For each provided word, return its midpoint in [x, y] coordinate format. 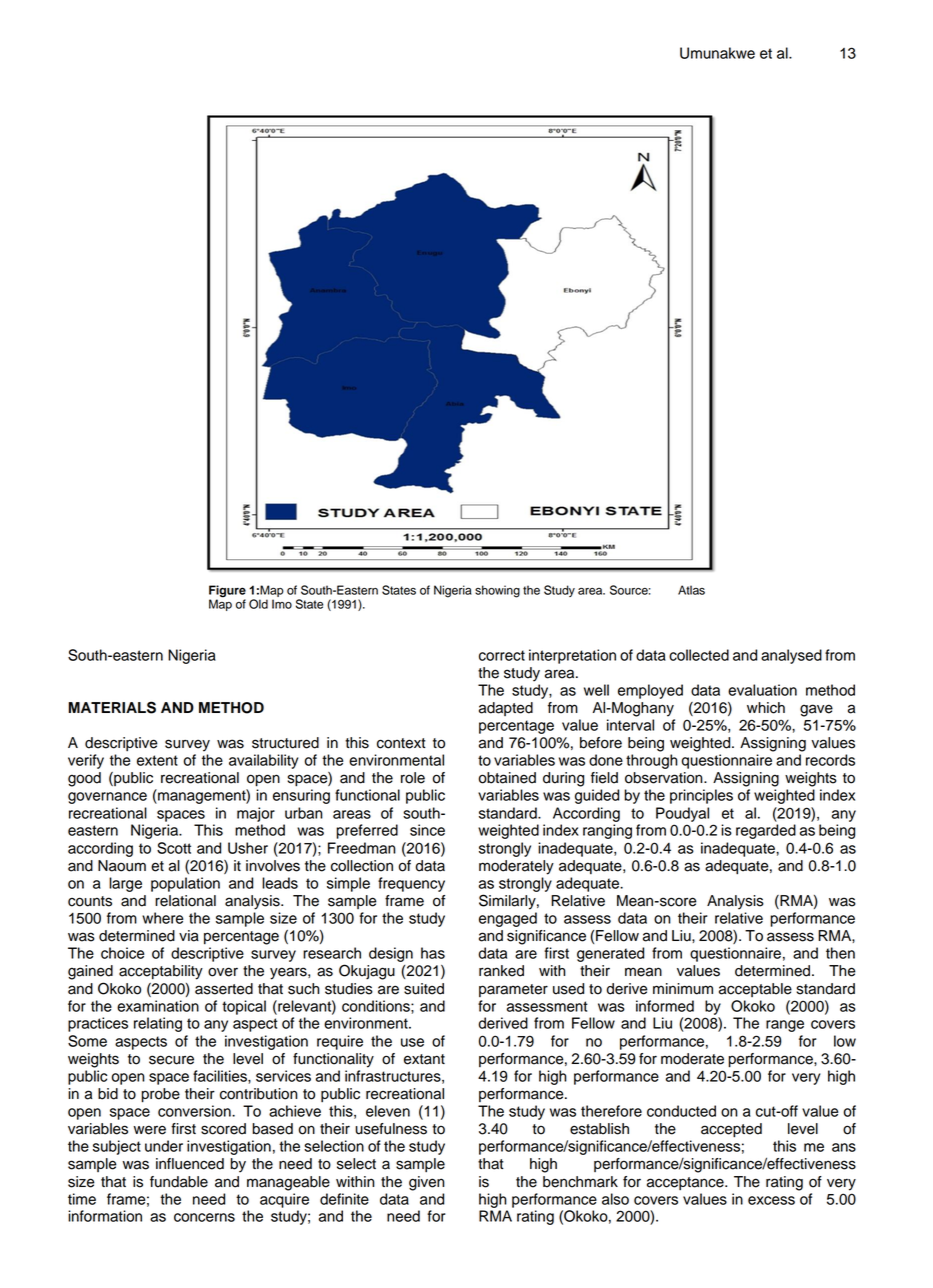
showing [497, 591]
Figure [227, 591]
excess [771, 1200]
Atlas [691, 590]
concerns [204, 1217]
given [426, 1183]
